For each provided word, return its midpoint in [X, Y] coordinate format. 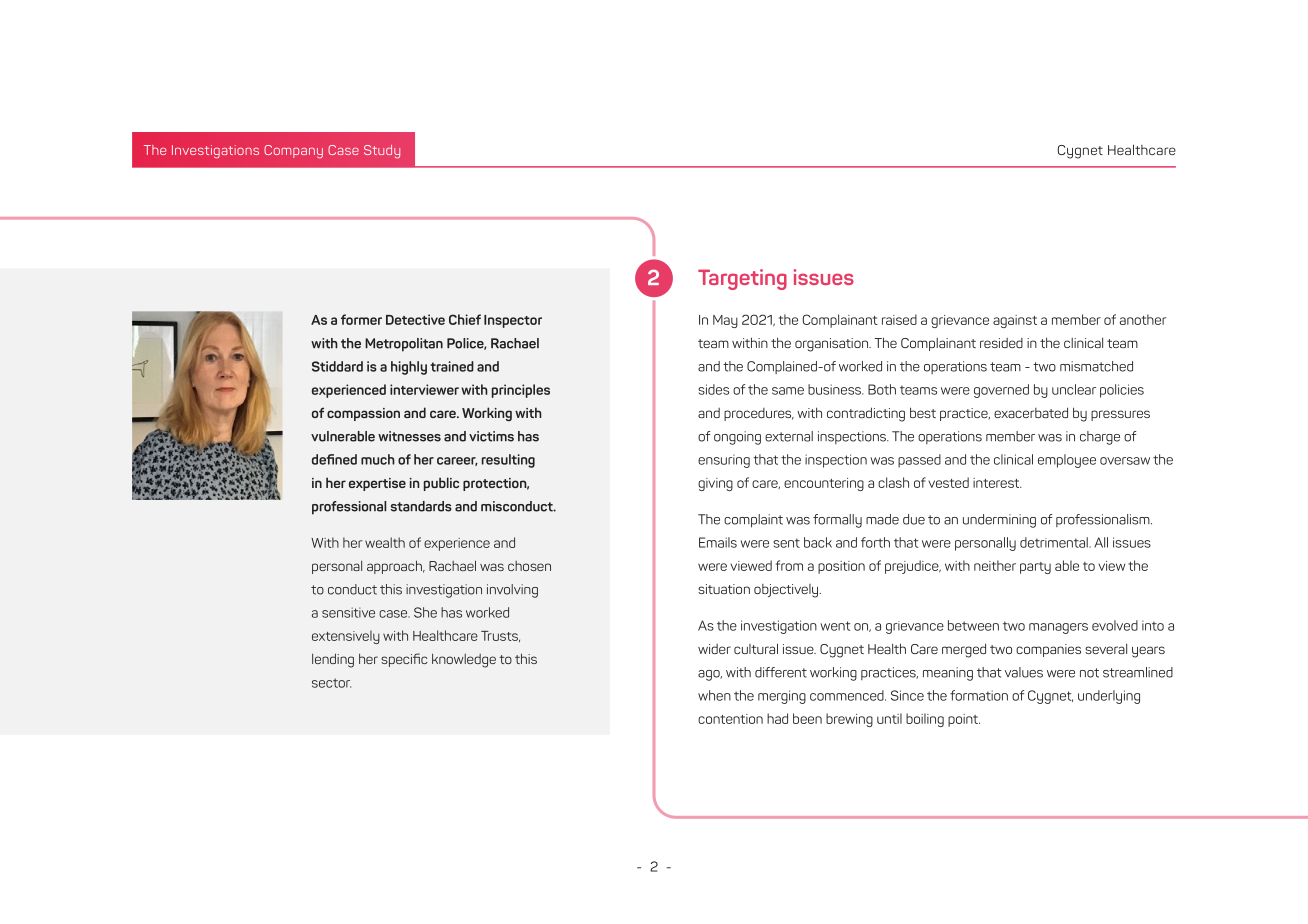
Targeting [742, 279]
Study [382, 152]
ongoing [737, 438]
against [1015, 321]
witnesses [409, 436]
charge [1100, 438]
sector [331, 683]
